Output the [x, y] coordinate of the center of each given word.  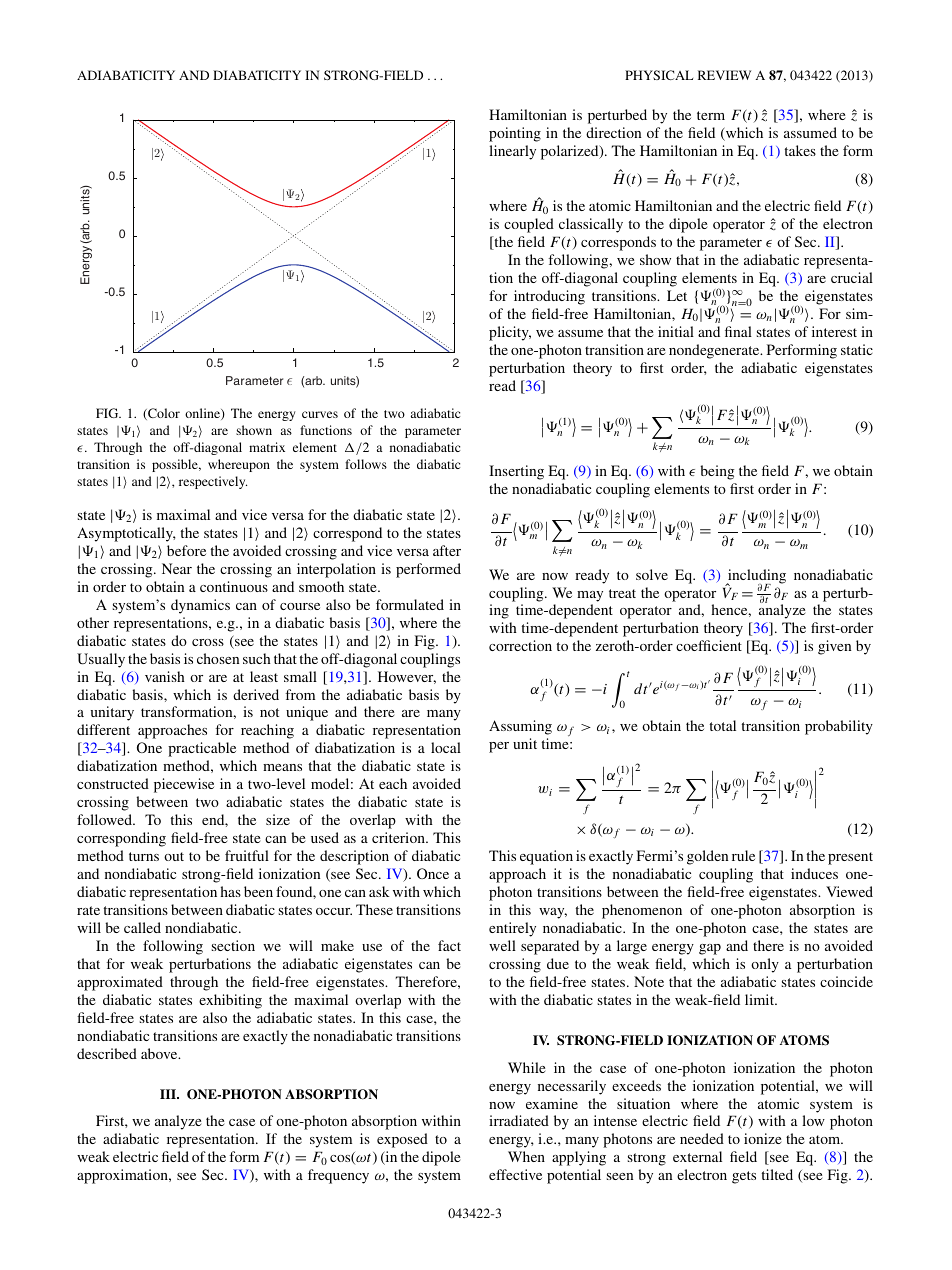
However [407, 677]
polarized [571, 152]
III [169, 1094]
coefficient [709, 645]
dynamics [200, 606]
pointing [515, 134]
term [711, 115]
